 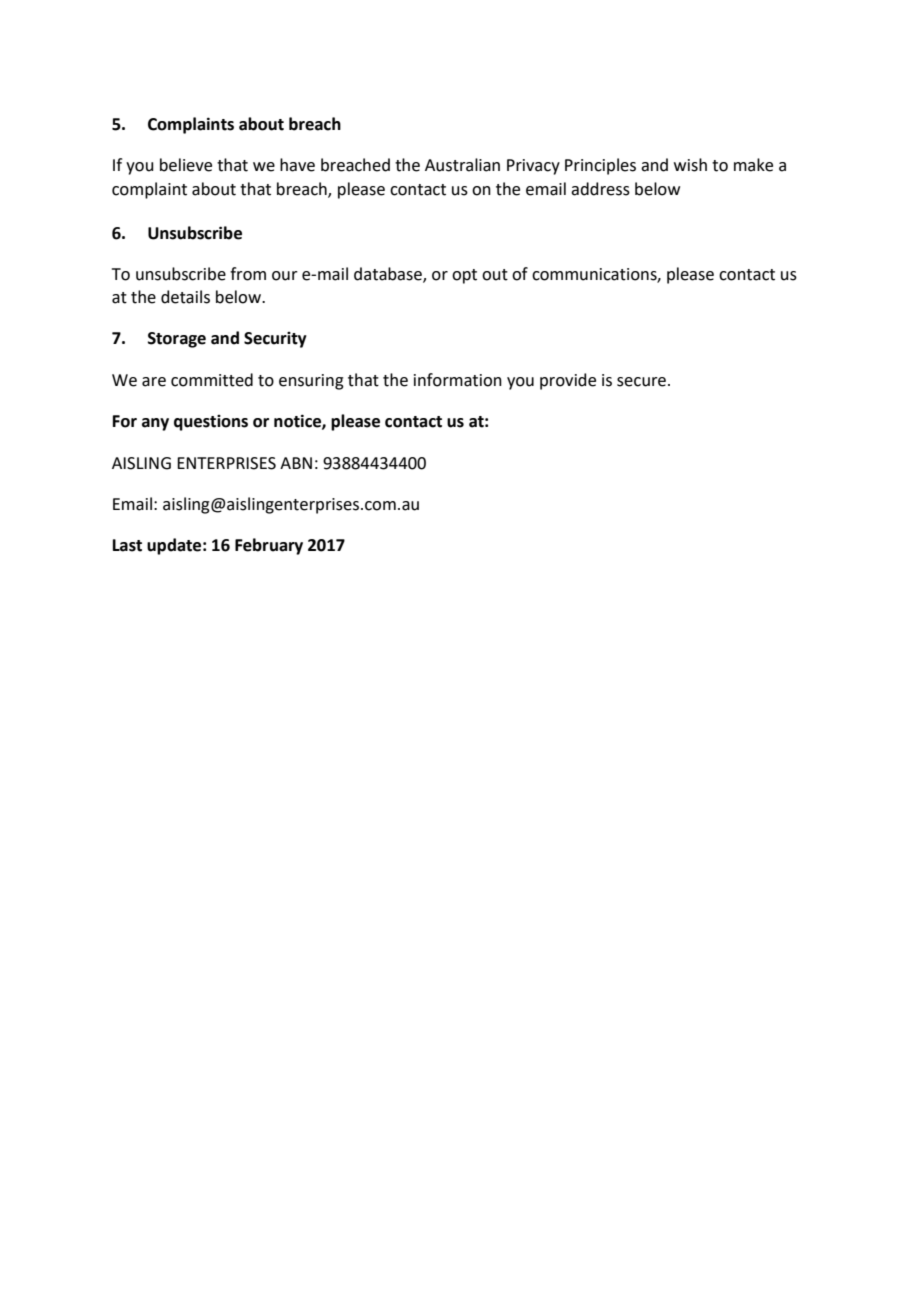 I want to click on information, so click(x=458, y=380).
